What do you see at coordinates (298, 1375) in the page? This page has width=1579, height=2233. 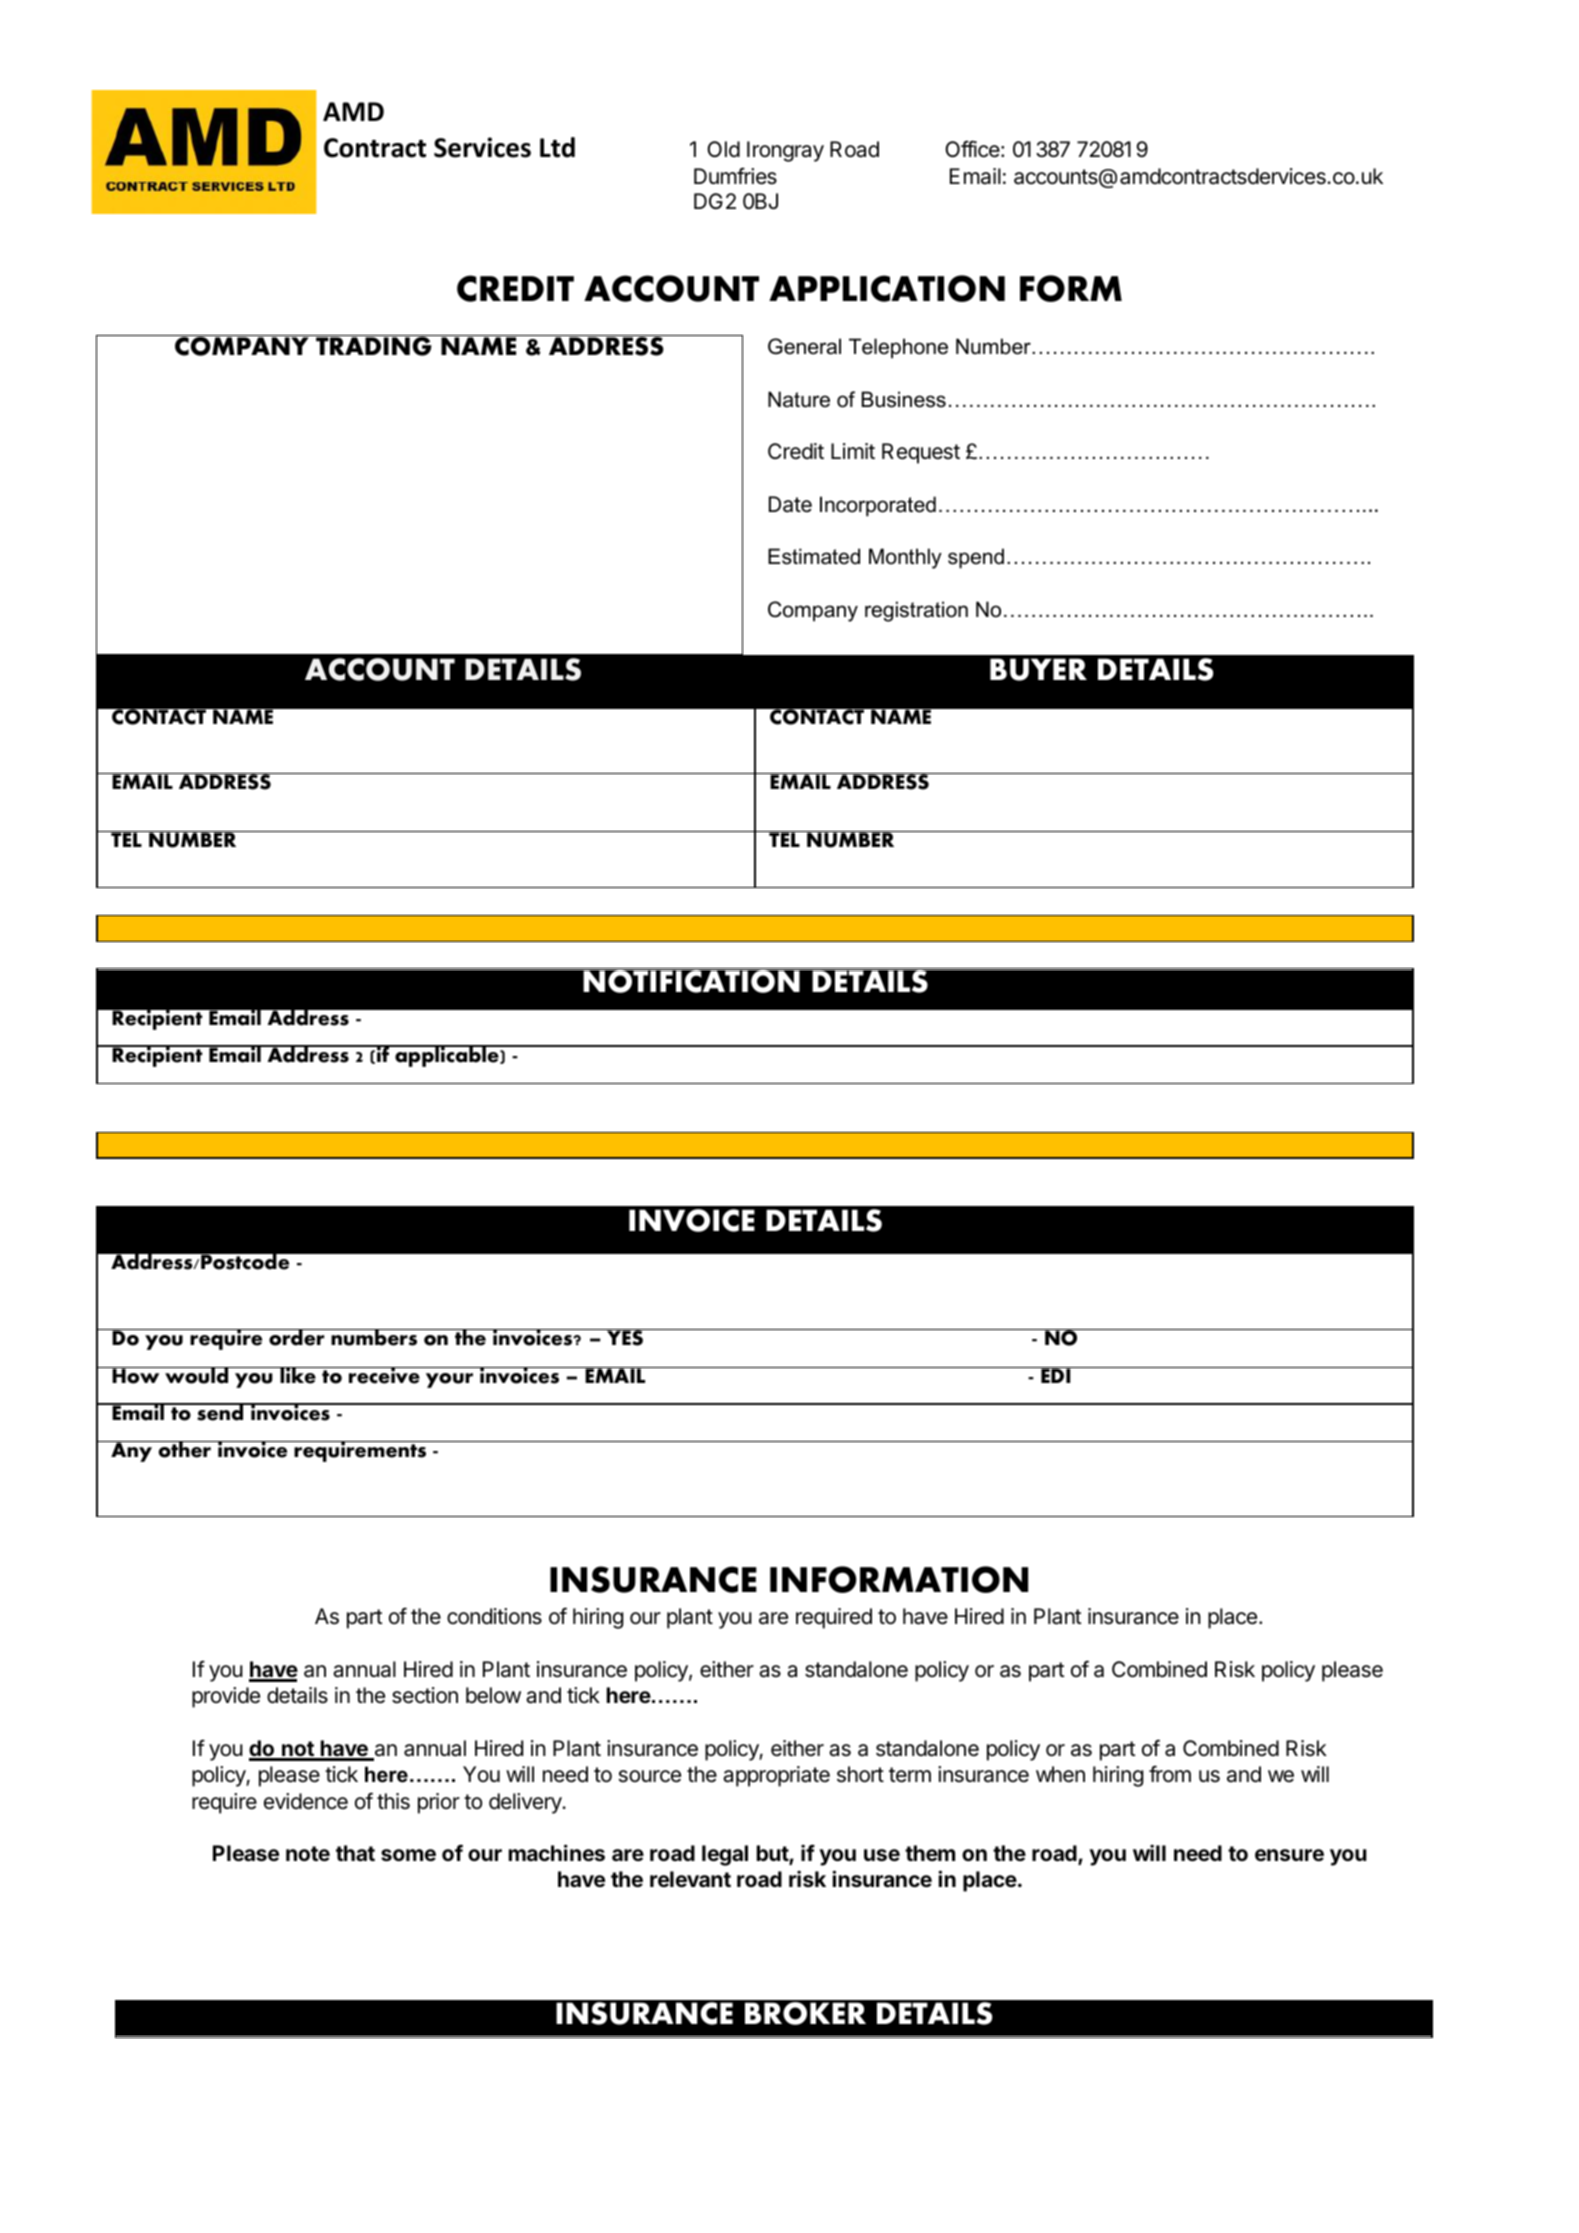 I see `like` at bounding box center [298, 1375].
